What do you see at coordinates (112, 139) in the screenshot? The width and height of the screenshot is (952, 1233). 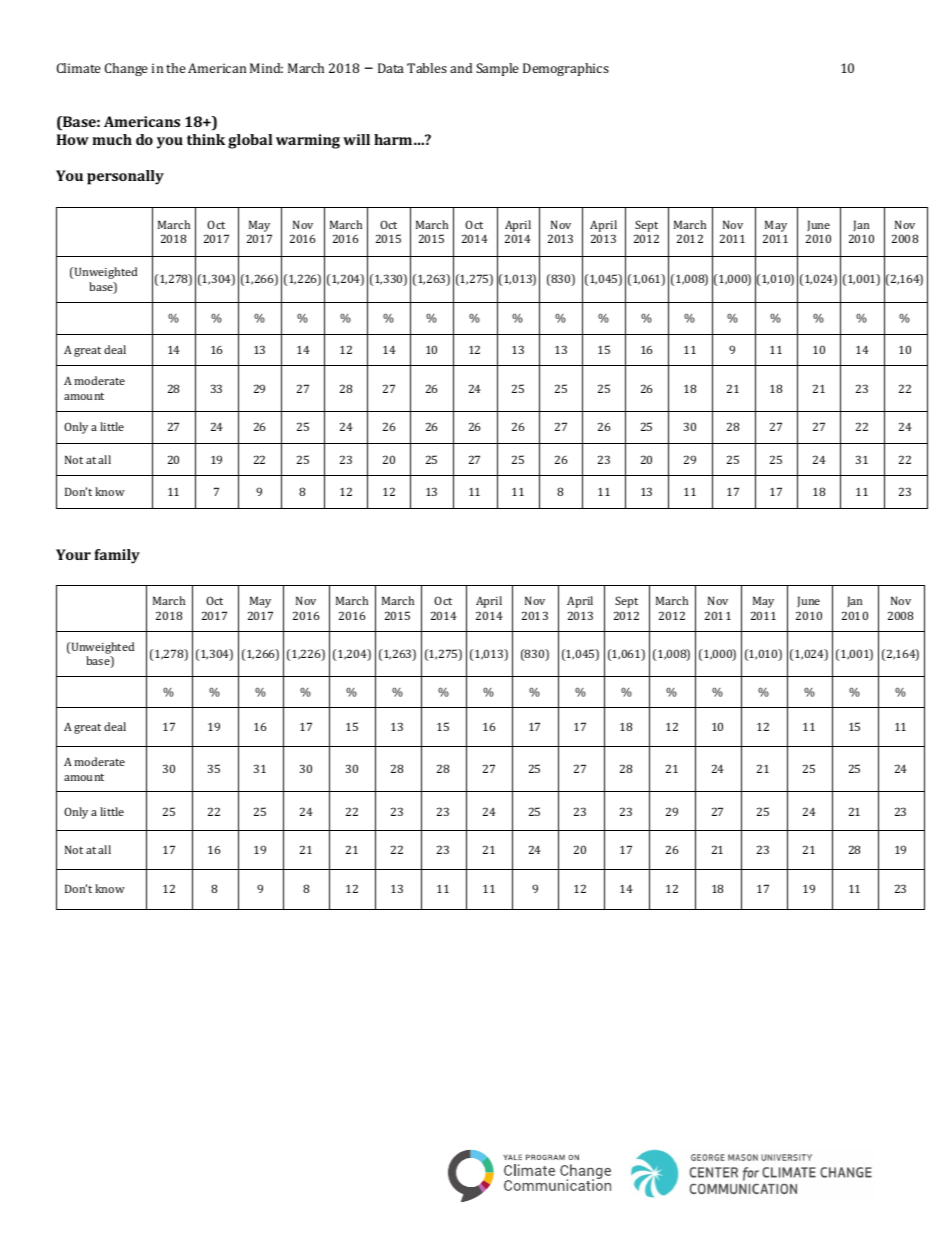 I see `much` at bounding box center [112, 139].
